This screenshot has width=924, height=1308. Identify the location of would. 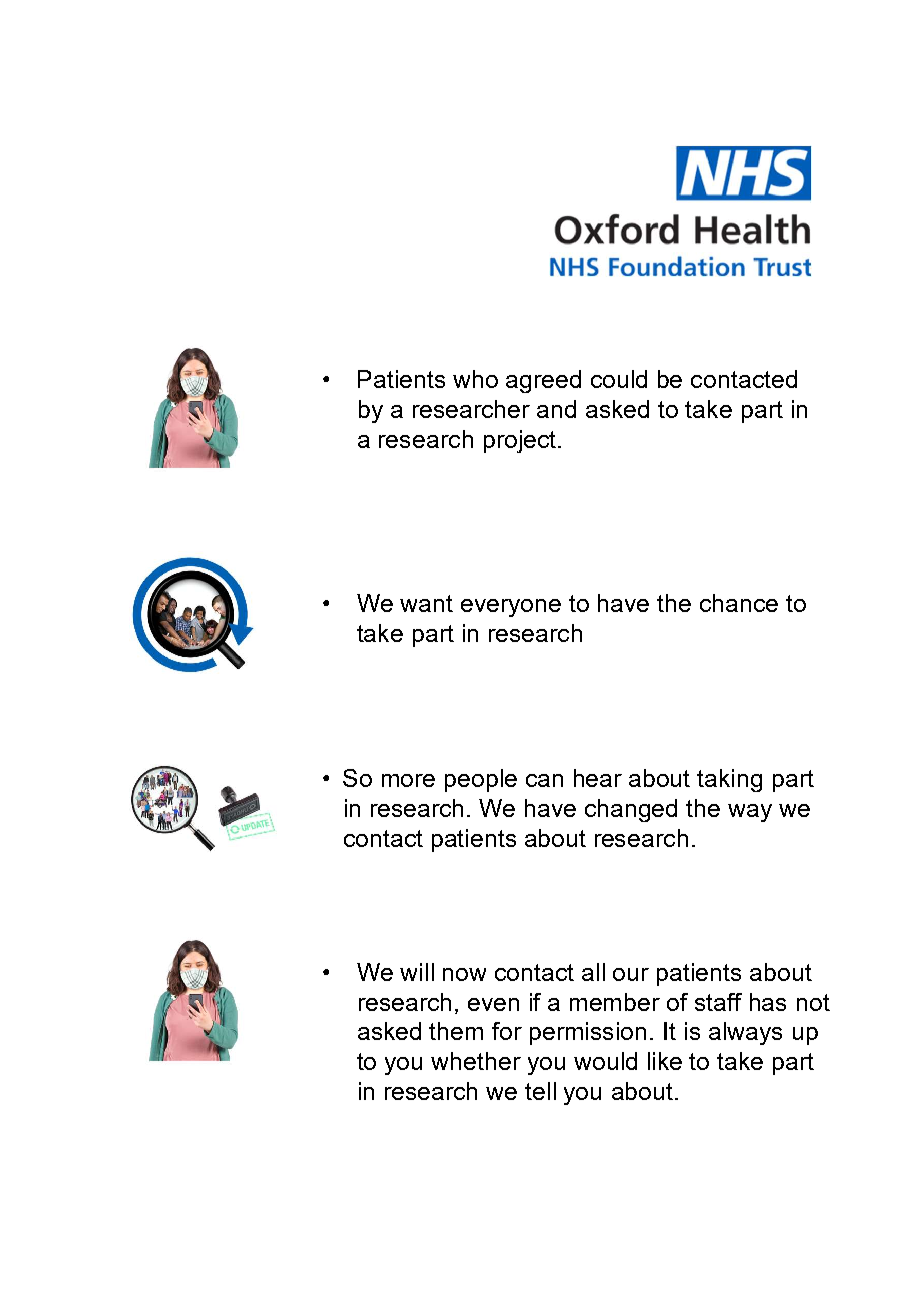
(605, 1061).
